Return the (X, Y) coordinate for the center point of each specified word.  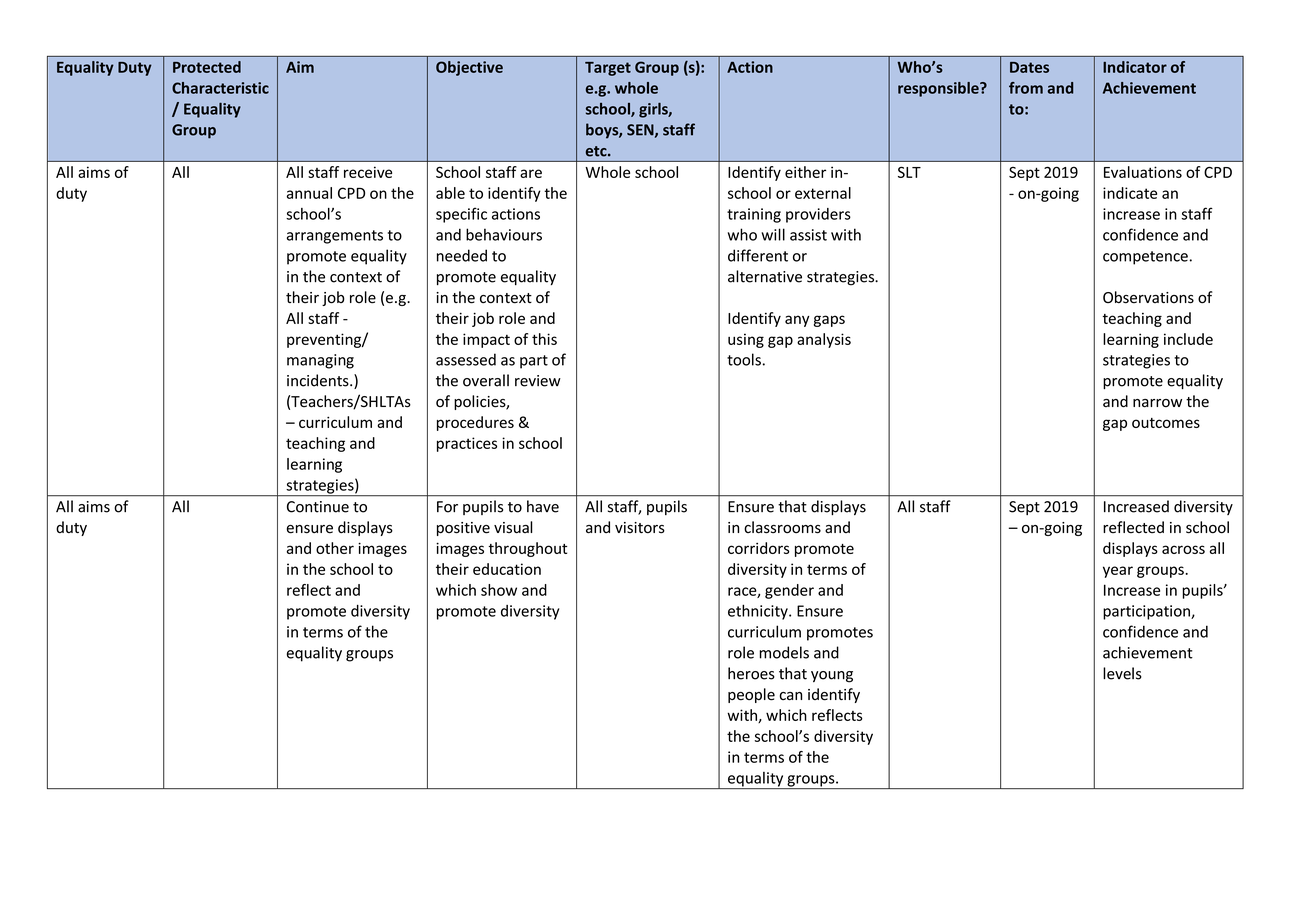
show (499, 590)
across (1183, 549)
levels (1122, 673)
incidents (319, 380)
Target (608, 69)
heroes (751, 673)
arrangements (335, 237)
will (773, 234)
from (1026, 88)
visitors (640, 528)
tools (744, 359)
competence (1145, 258)
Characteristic (220, 88)
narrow (1157, 403)
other (335, 548)
